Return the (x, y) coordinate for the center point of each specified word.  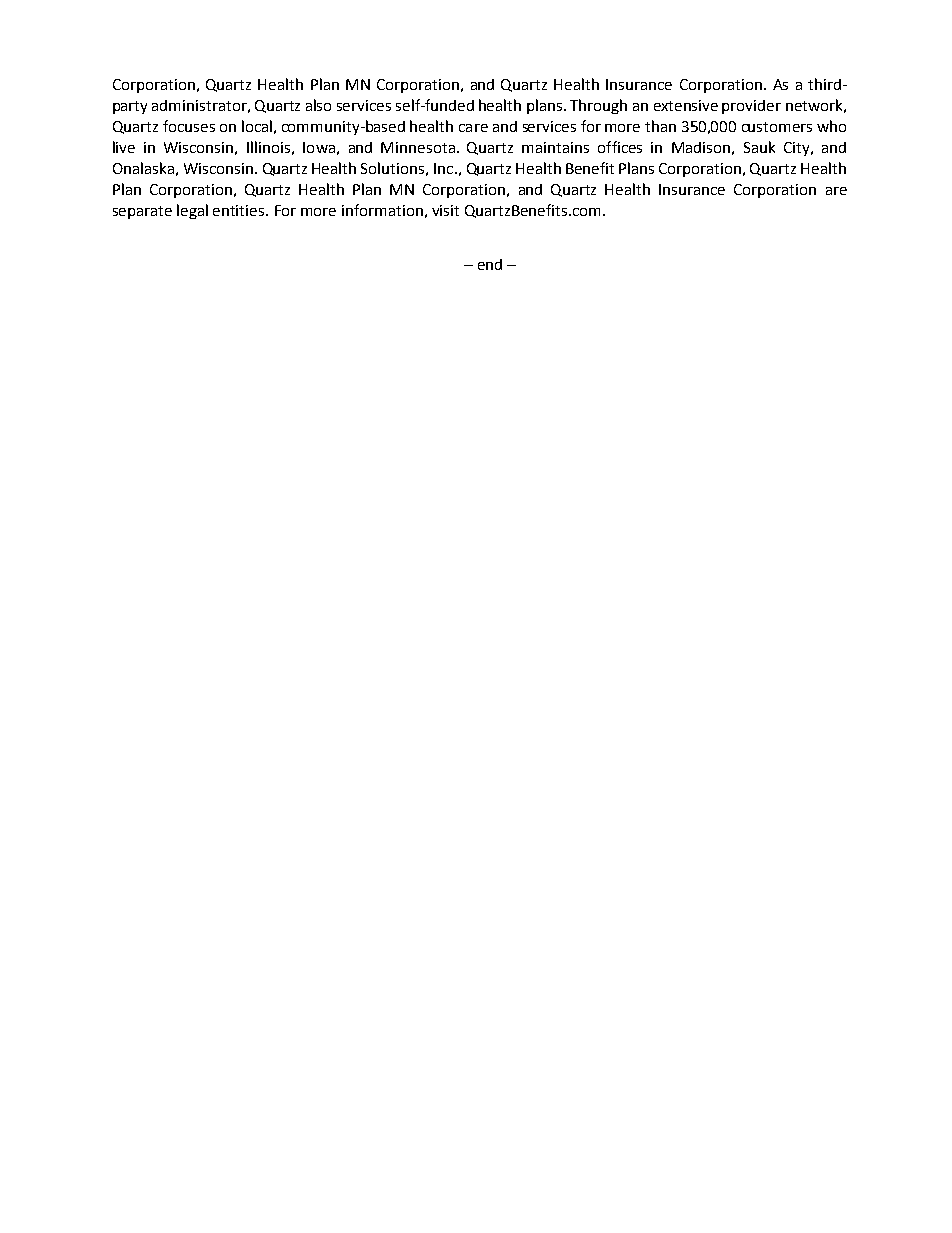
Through (598, 106)
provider (751, 107)
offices (620, 147)
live (124, 147)
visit (445, 210)
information (382, 210)
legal (192, 211)
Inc (445, 168)
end (490, 264)
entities (240, 210)
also (318, 105)
